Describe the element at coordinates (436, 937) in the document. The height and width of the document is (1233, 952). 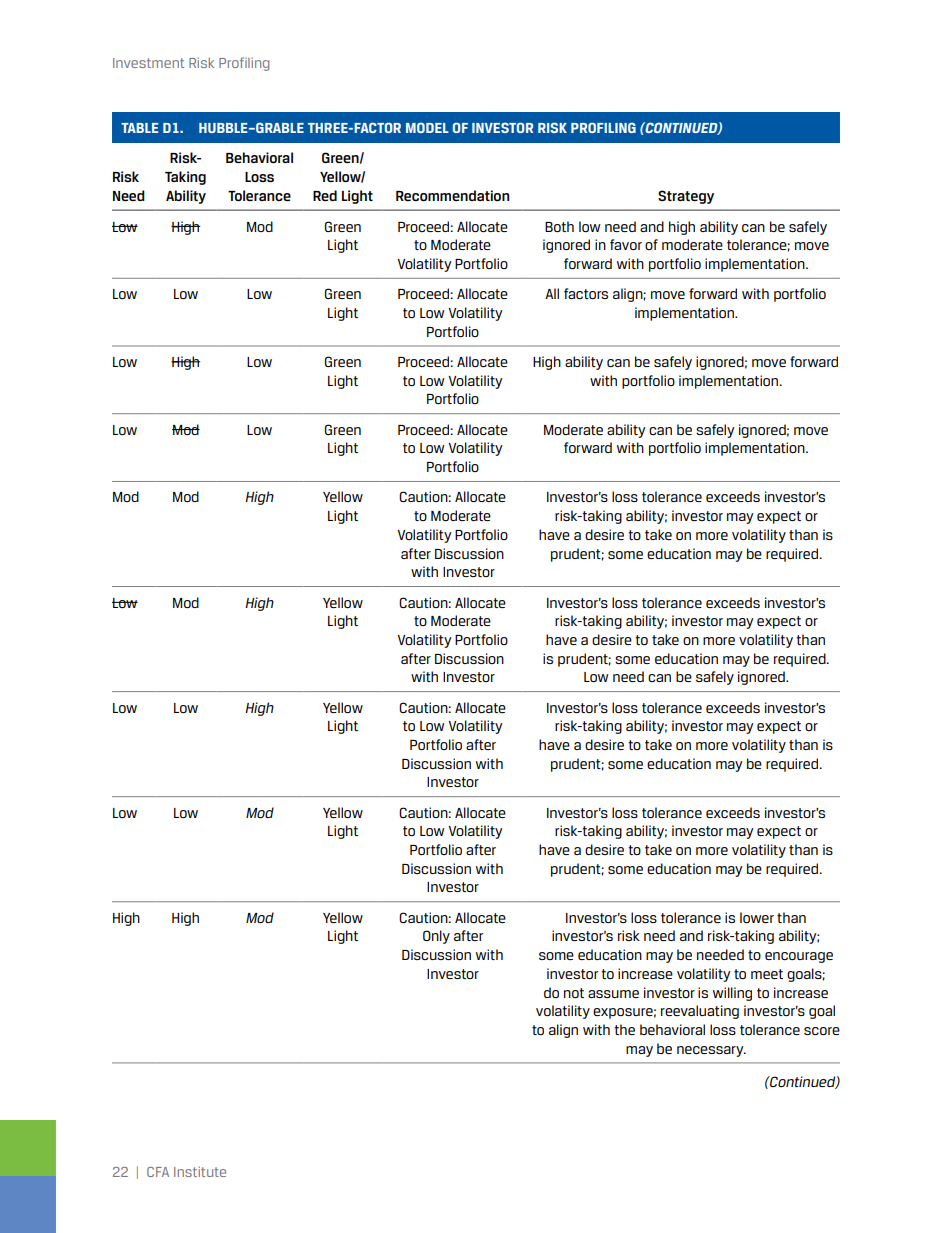
I see `Only` at that location.
